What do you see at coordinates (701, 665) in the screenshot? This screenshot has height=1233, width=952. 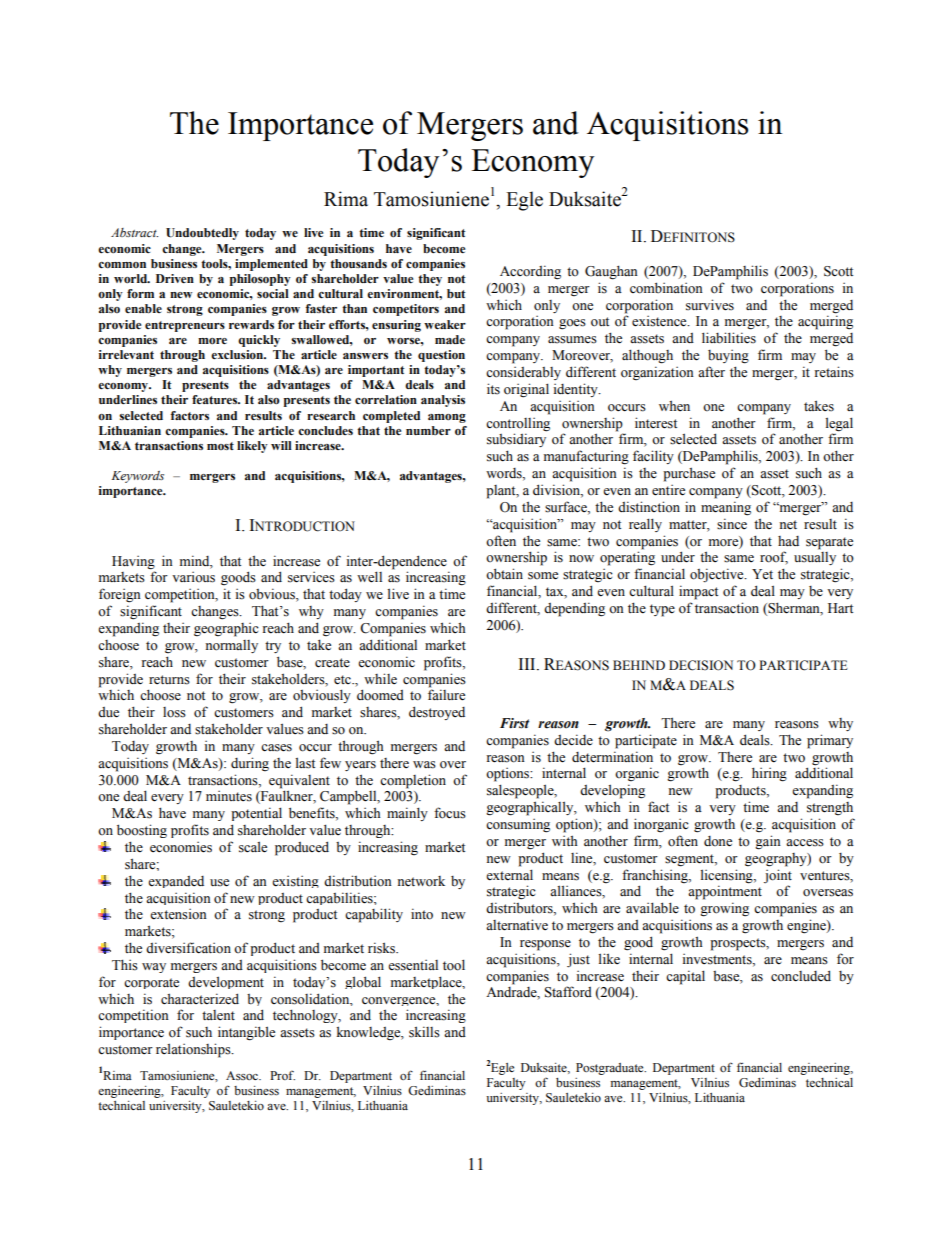 I see `DECISION` at bounding box center [701, 665].
